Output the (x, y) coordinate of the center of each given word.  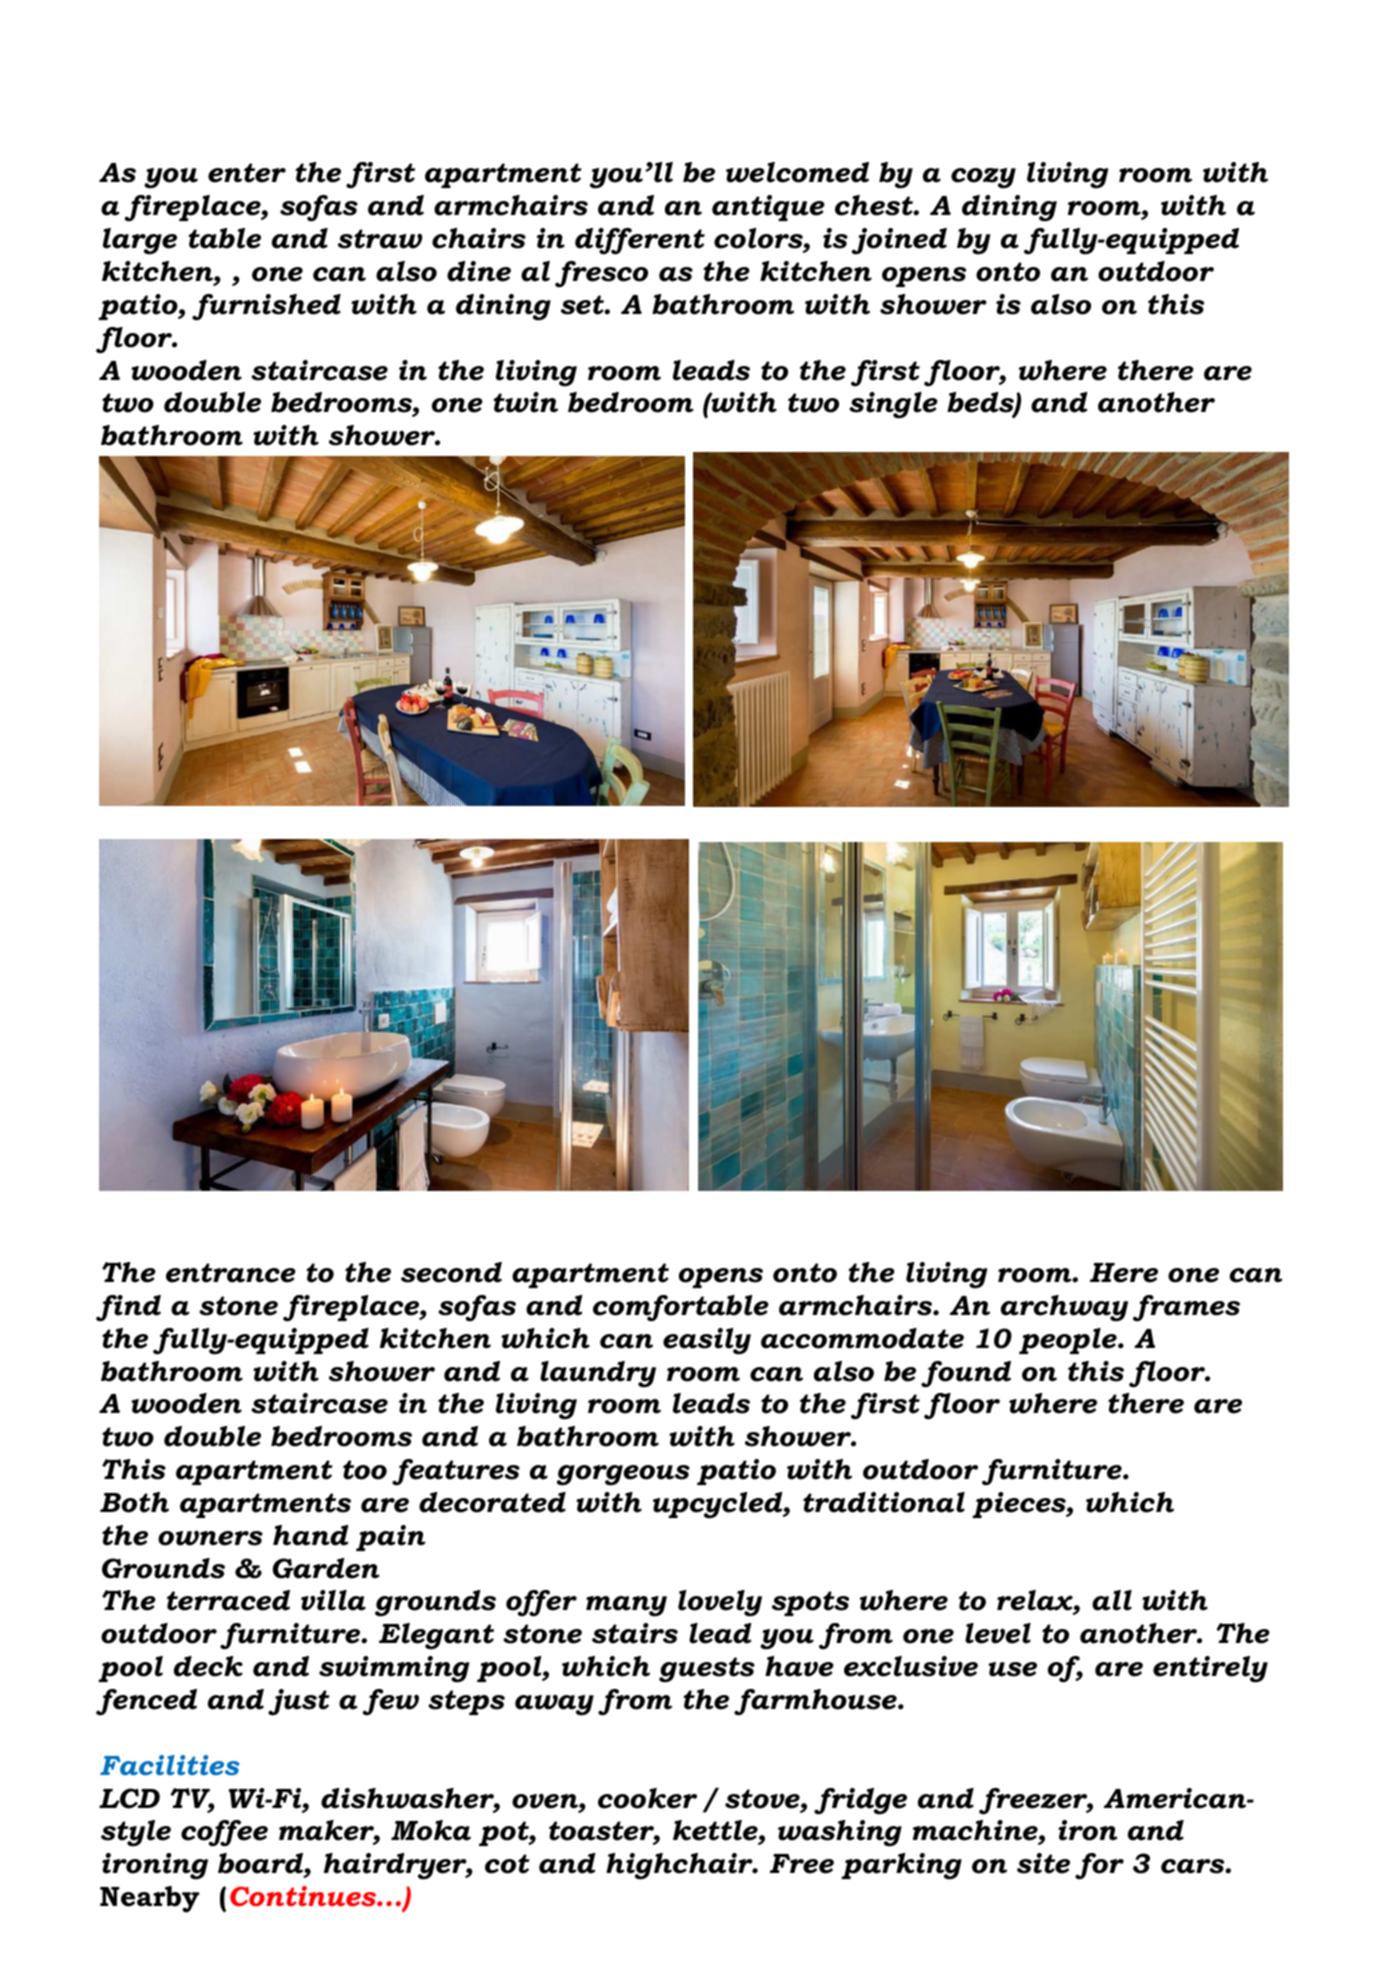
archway (1064, 1308)
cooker (647, 1798)
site (1043, 1863)
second (451, 1272)
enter (247, 173)
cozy (983, 178)
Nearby (149, 1899)
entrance (231, 1273)
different (640, 241)
